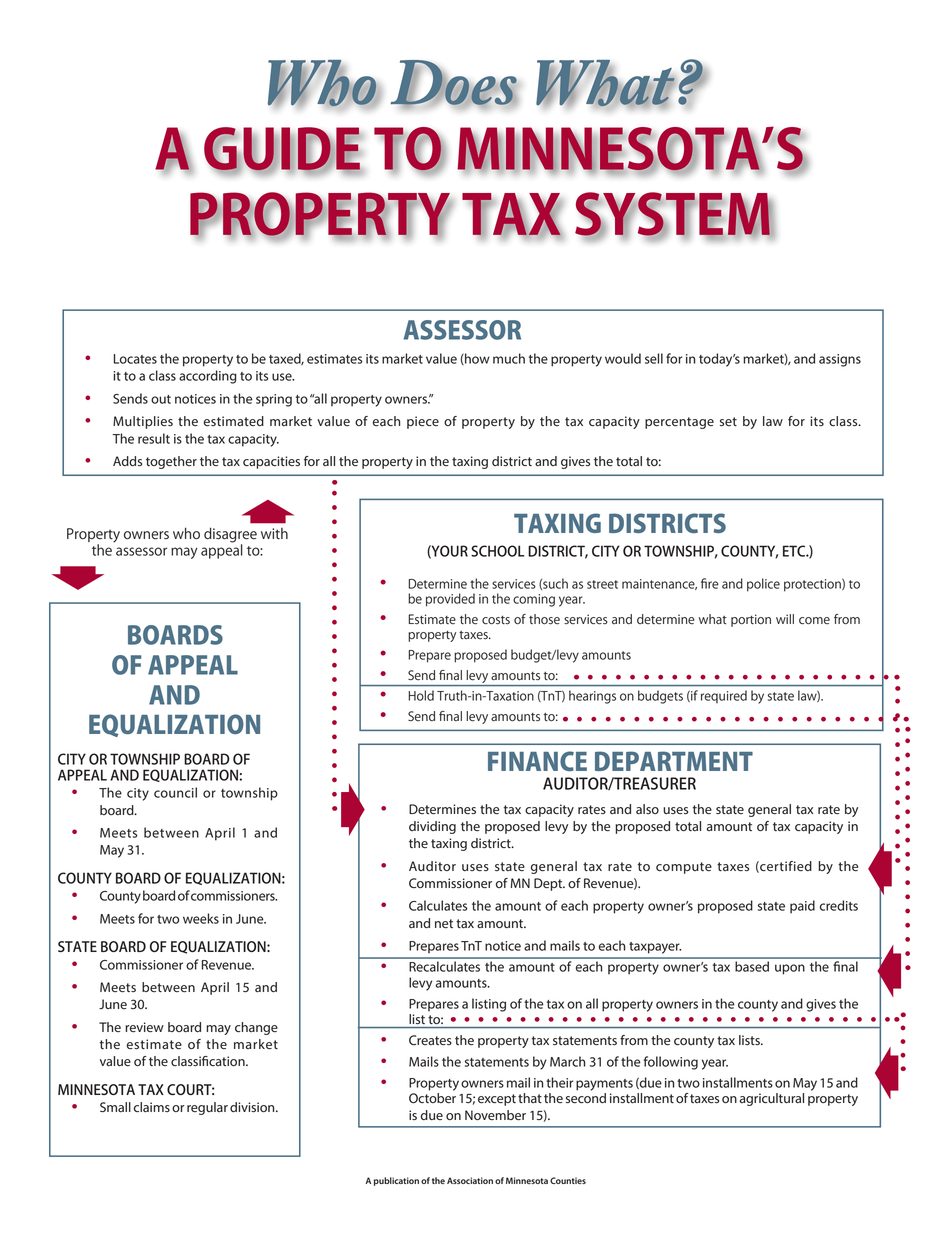  I want to click on set, so click(728, 421).
